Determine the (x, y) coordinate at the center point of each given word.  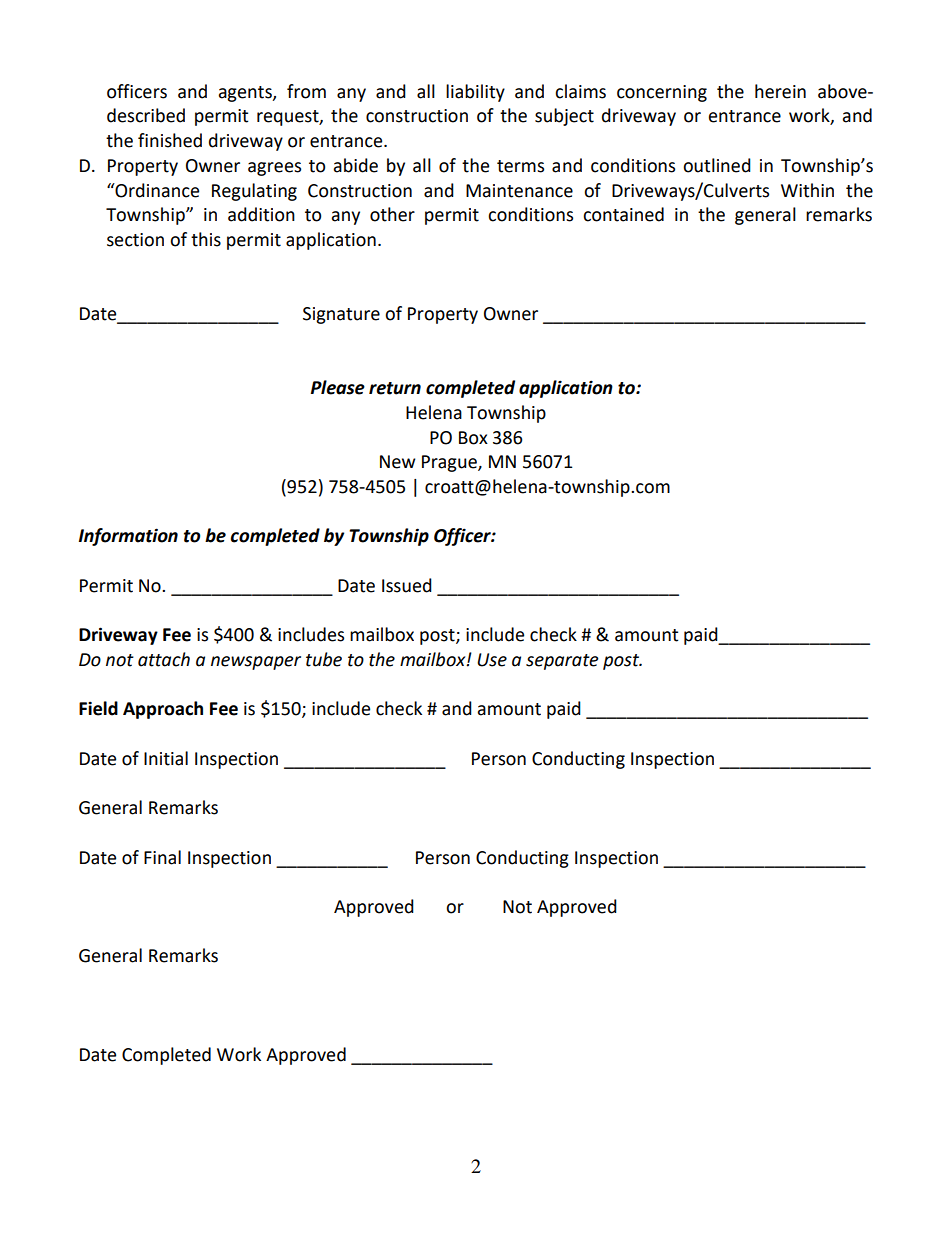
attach (164, 659)
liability (475, 93)
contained (623, 214)
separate (562, 662)
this (206, 239)
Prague (450, 463)
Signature (341, 315)
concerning (662, 93)
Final (162, 857)
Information (128, 537)
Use (492, 660)
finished (170, 140)
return (395, 388)
